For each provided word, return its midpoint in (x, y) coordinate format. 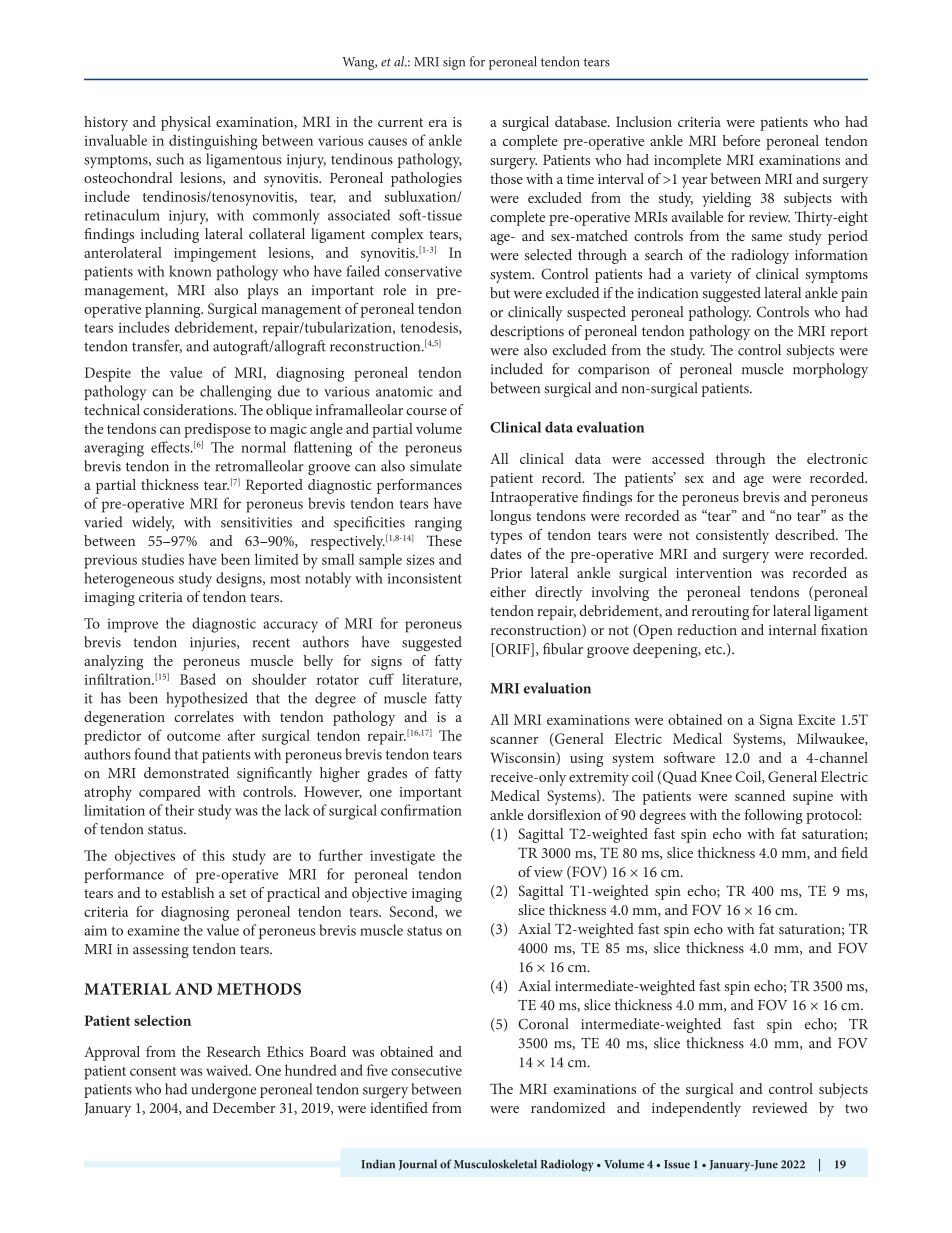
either (508, 591)
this (213, 855)
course (427, 412)
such (170, 159)
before (741, 140)
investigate (402, 858)
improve (132, 625)
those (506, 178)
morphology (830, 370)
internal (793, 630)
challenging (236, 393)
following (774, 816)
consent (153, 1071)
